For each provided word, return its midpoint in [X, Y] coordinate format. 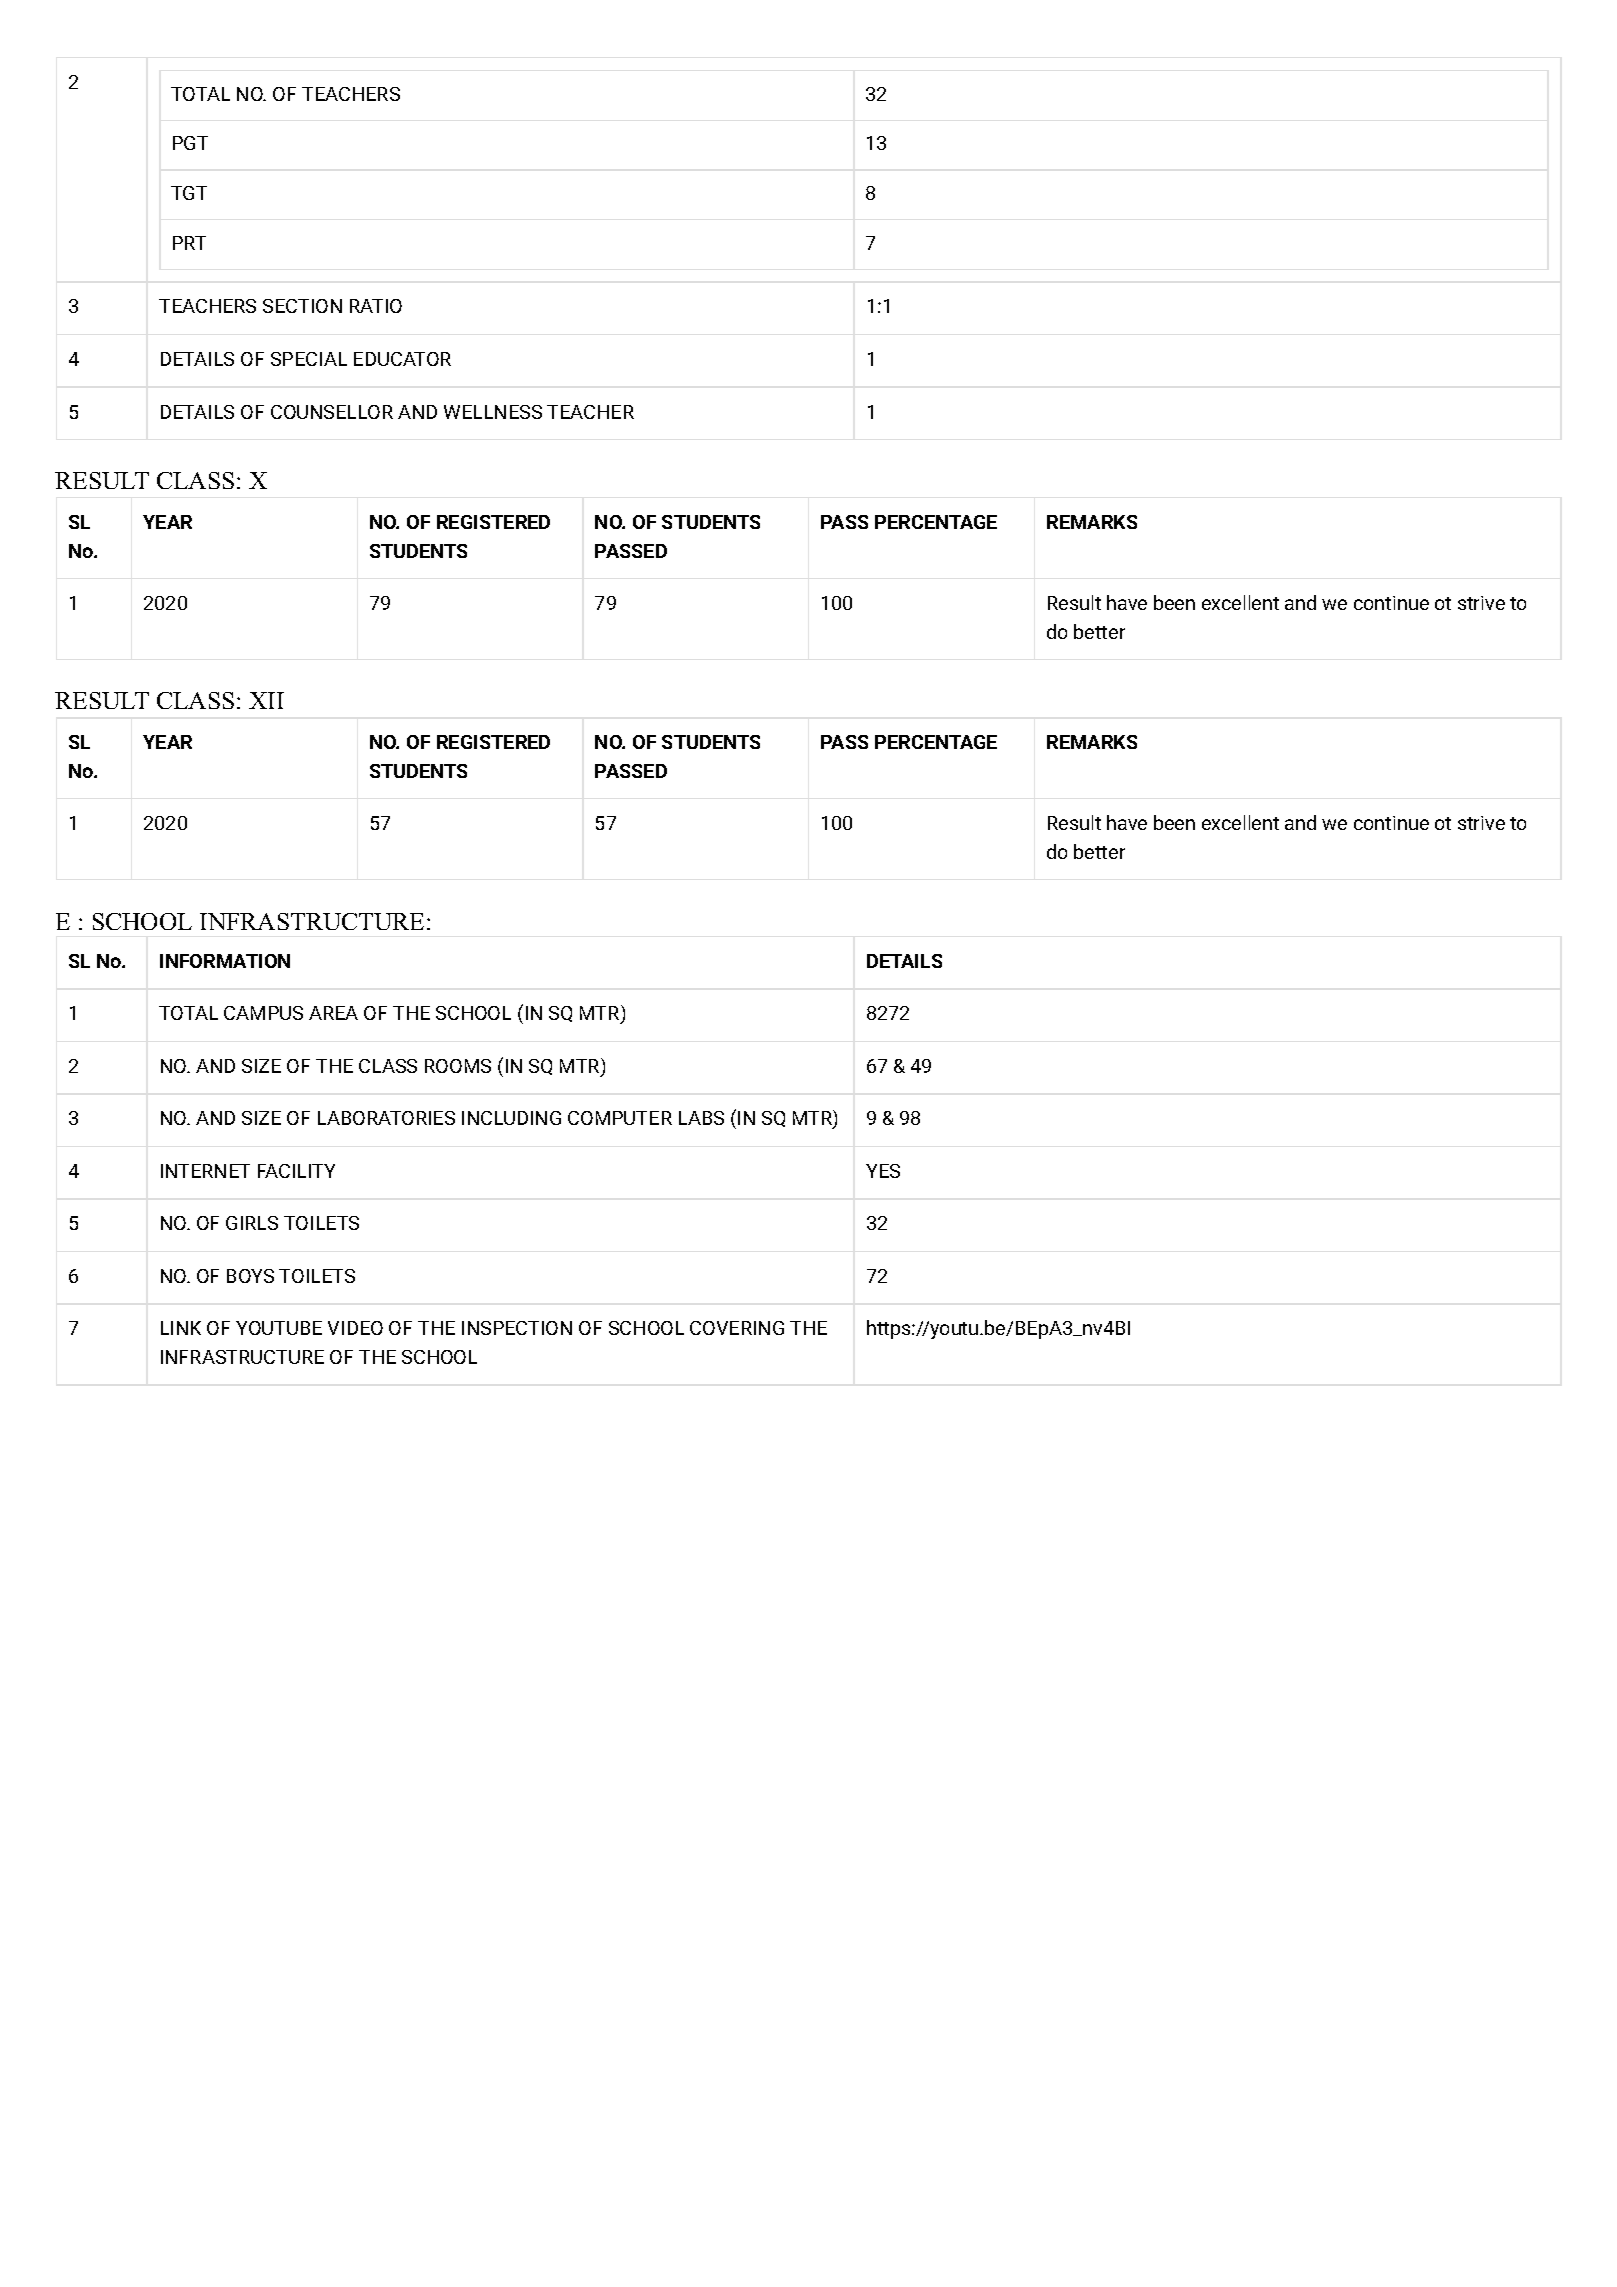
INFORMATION [225, 961]
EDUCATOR [402, 359]
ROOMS [458, 1066]
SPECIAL [309, 359]
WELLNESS [493, 412]
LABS [701, 1118]
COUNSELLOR [332, 412]
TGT [189, 193]
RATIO [376, 306]
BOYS [250, 1276]
